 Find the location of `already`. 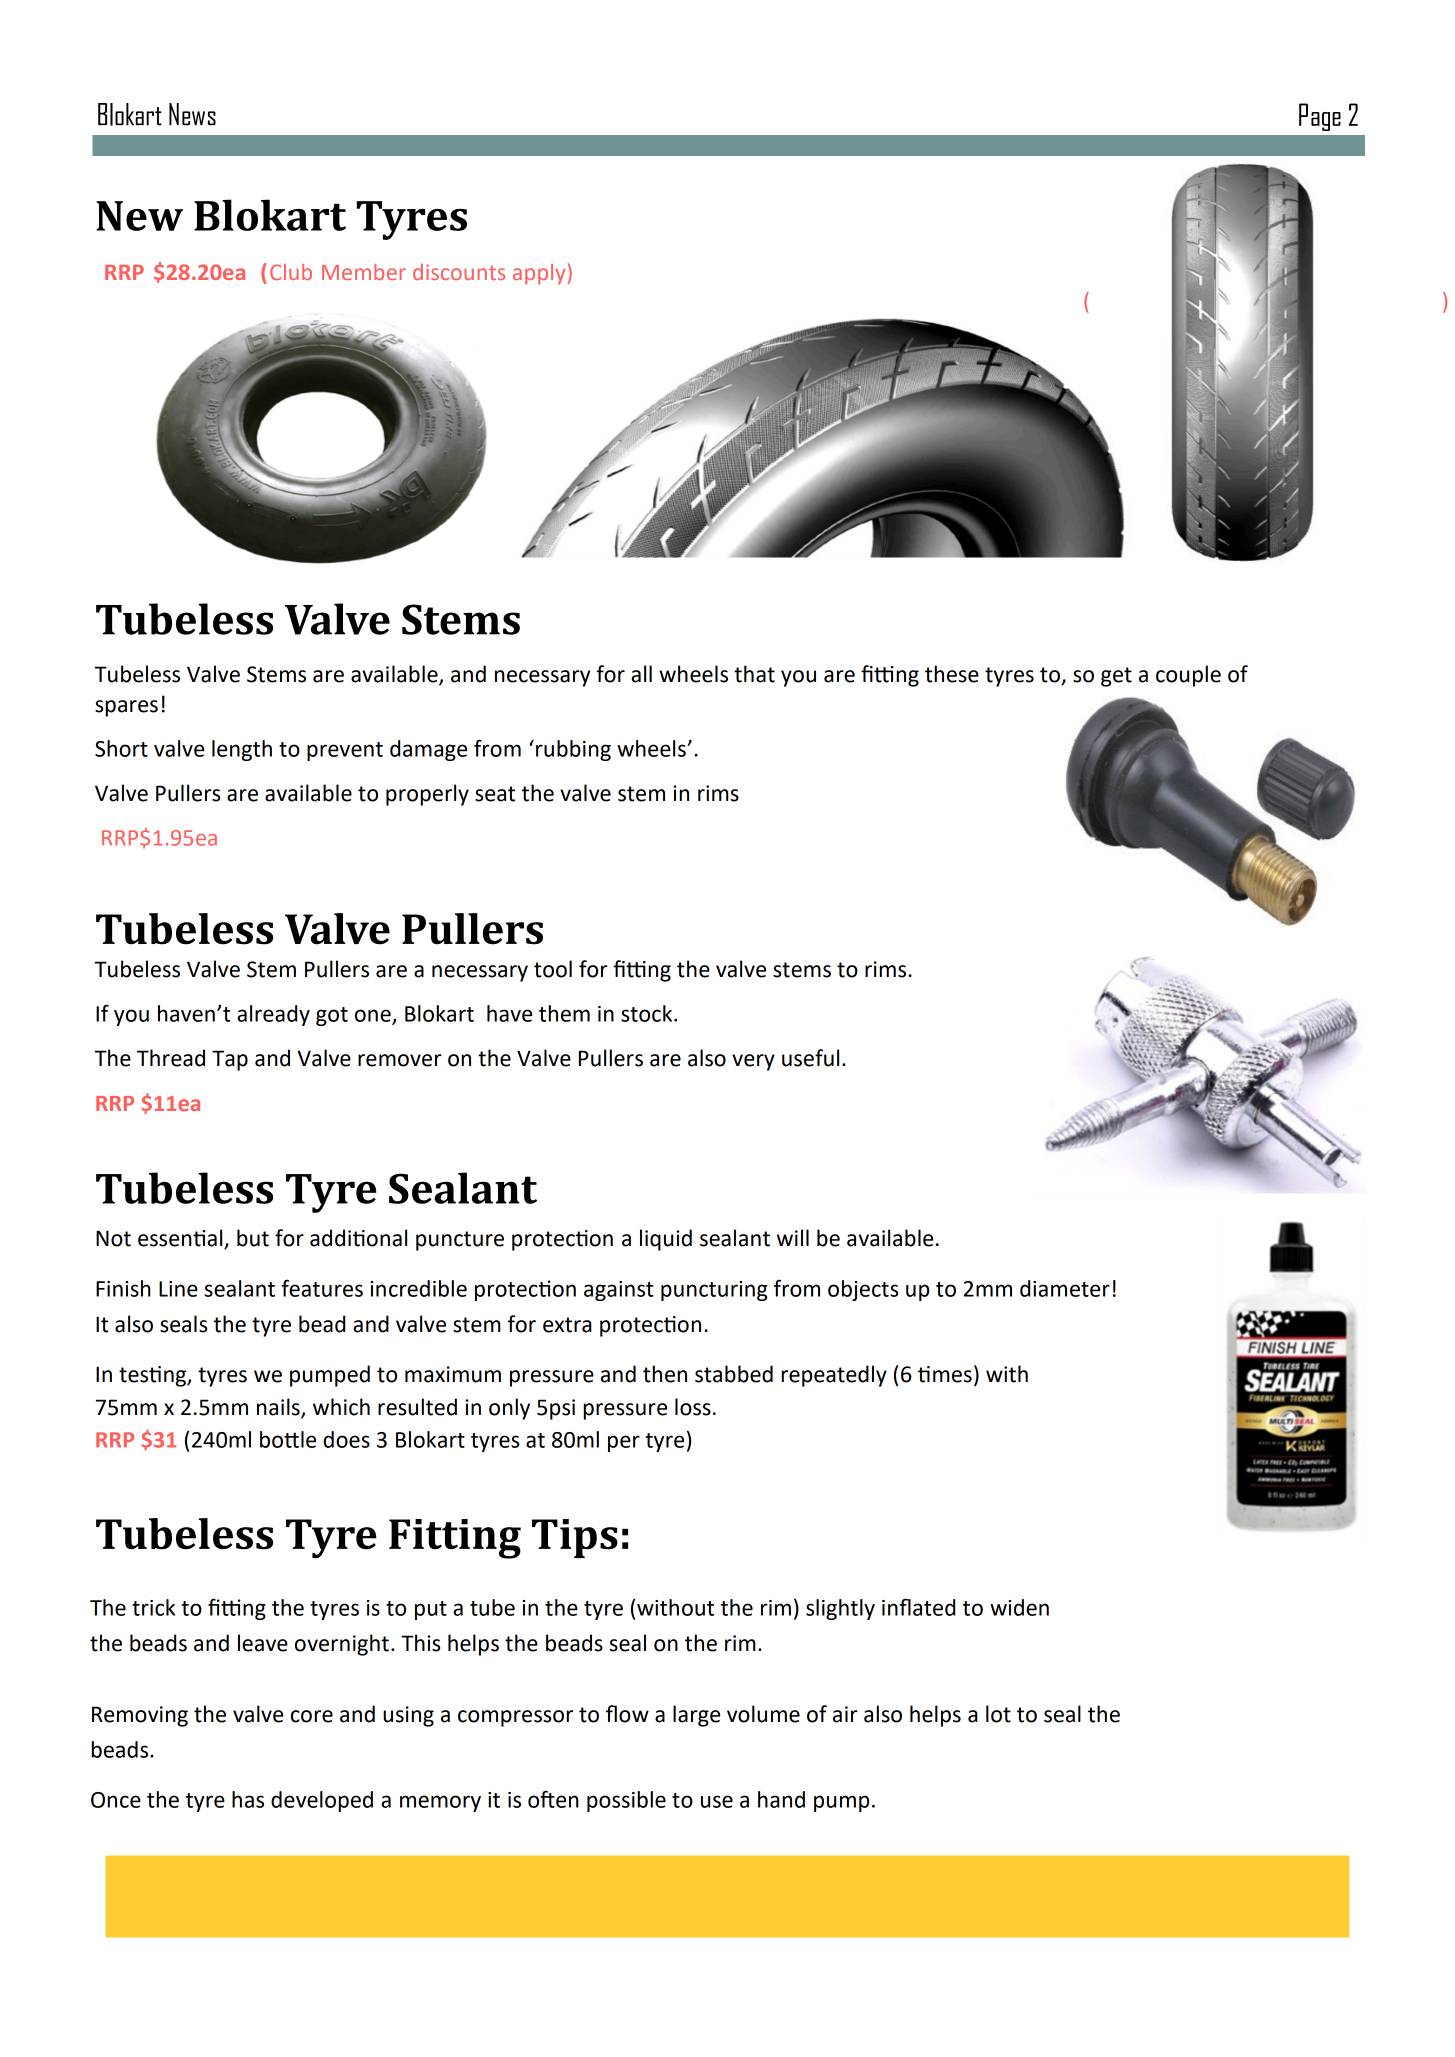

already is located at coordinates (273, 1015).
